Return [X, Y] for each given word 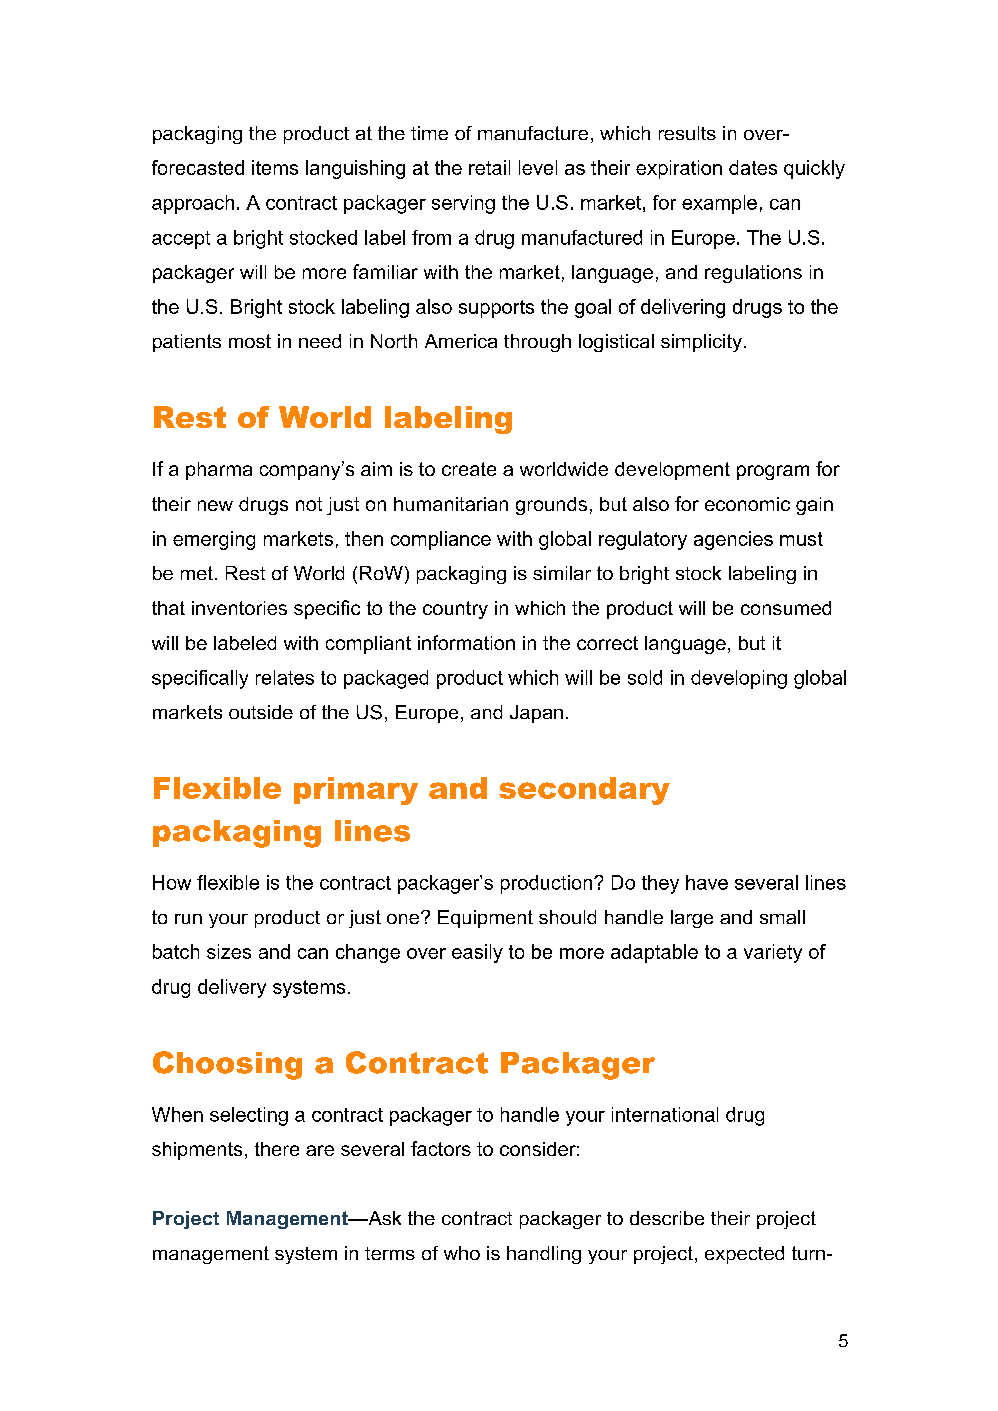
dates [753, 167]
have [707, 882]
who [462, 1253]
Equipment [485, 919]
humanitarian [451, 504]
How [172, 882]
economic [747, 504]
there [277, 1149]
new [215, 505]
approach [193, 204]
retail [489, 167]
